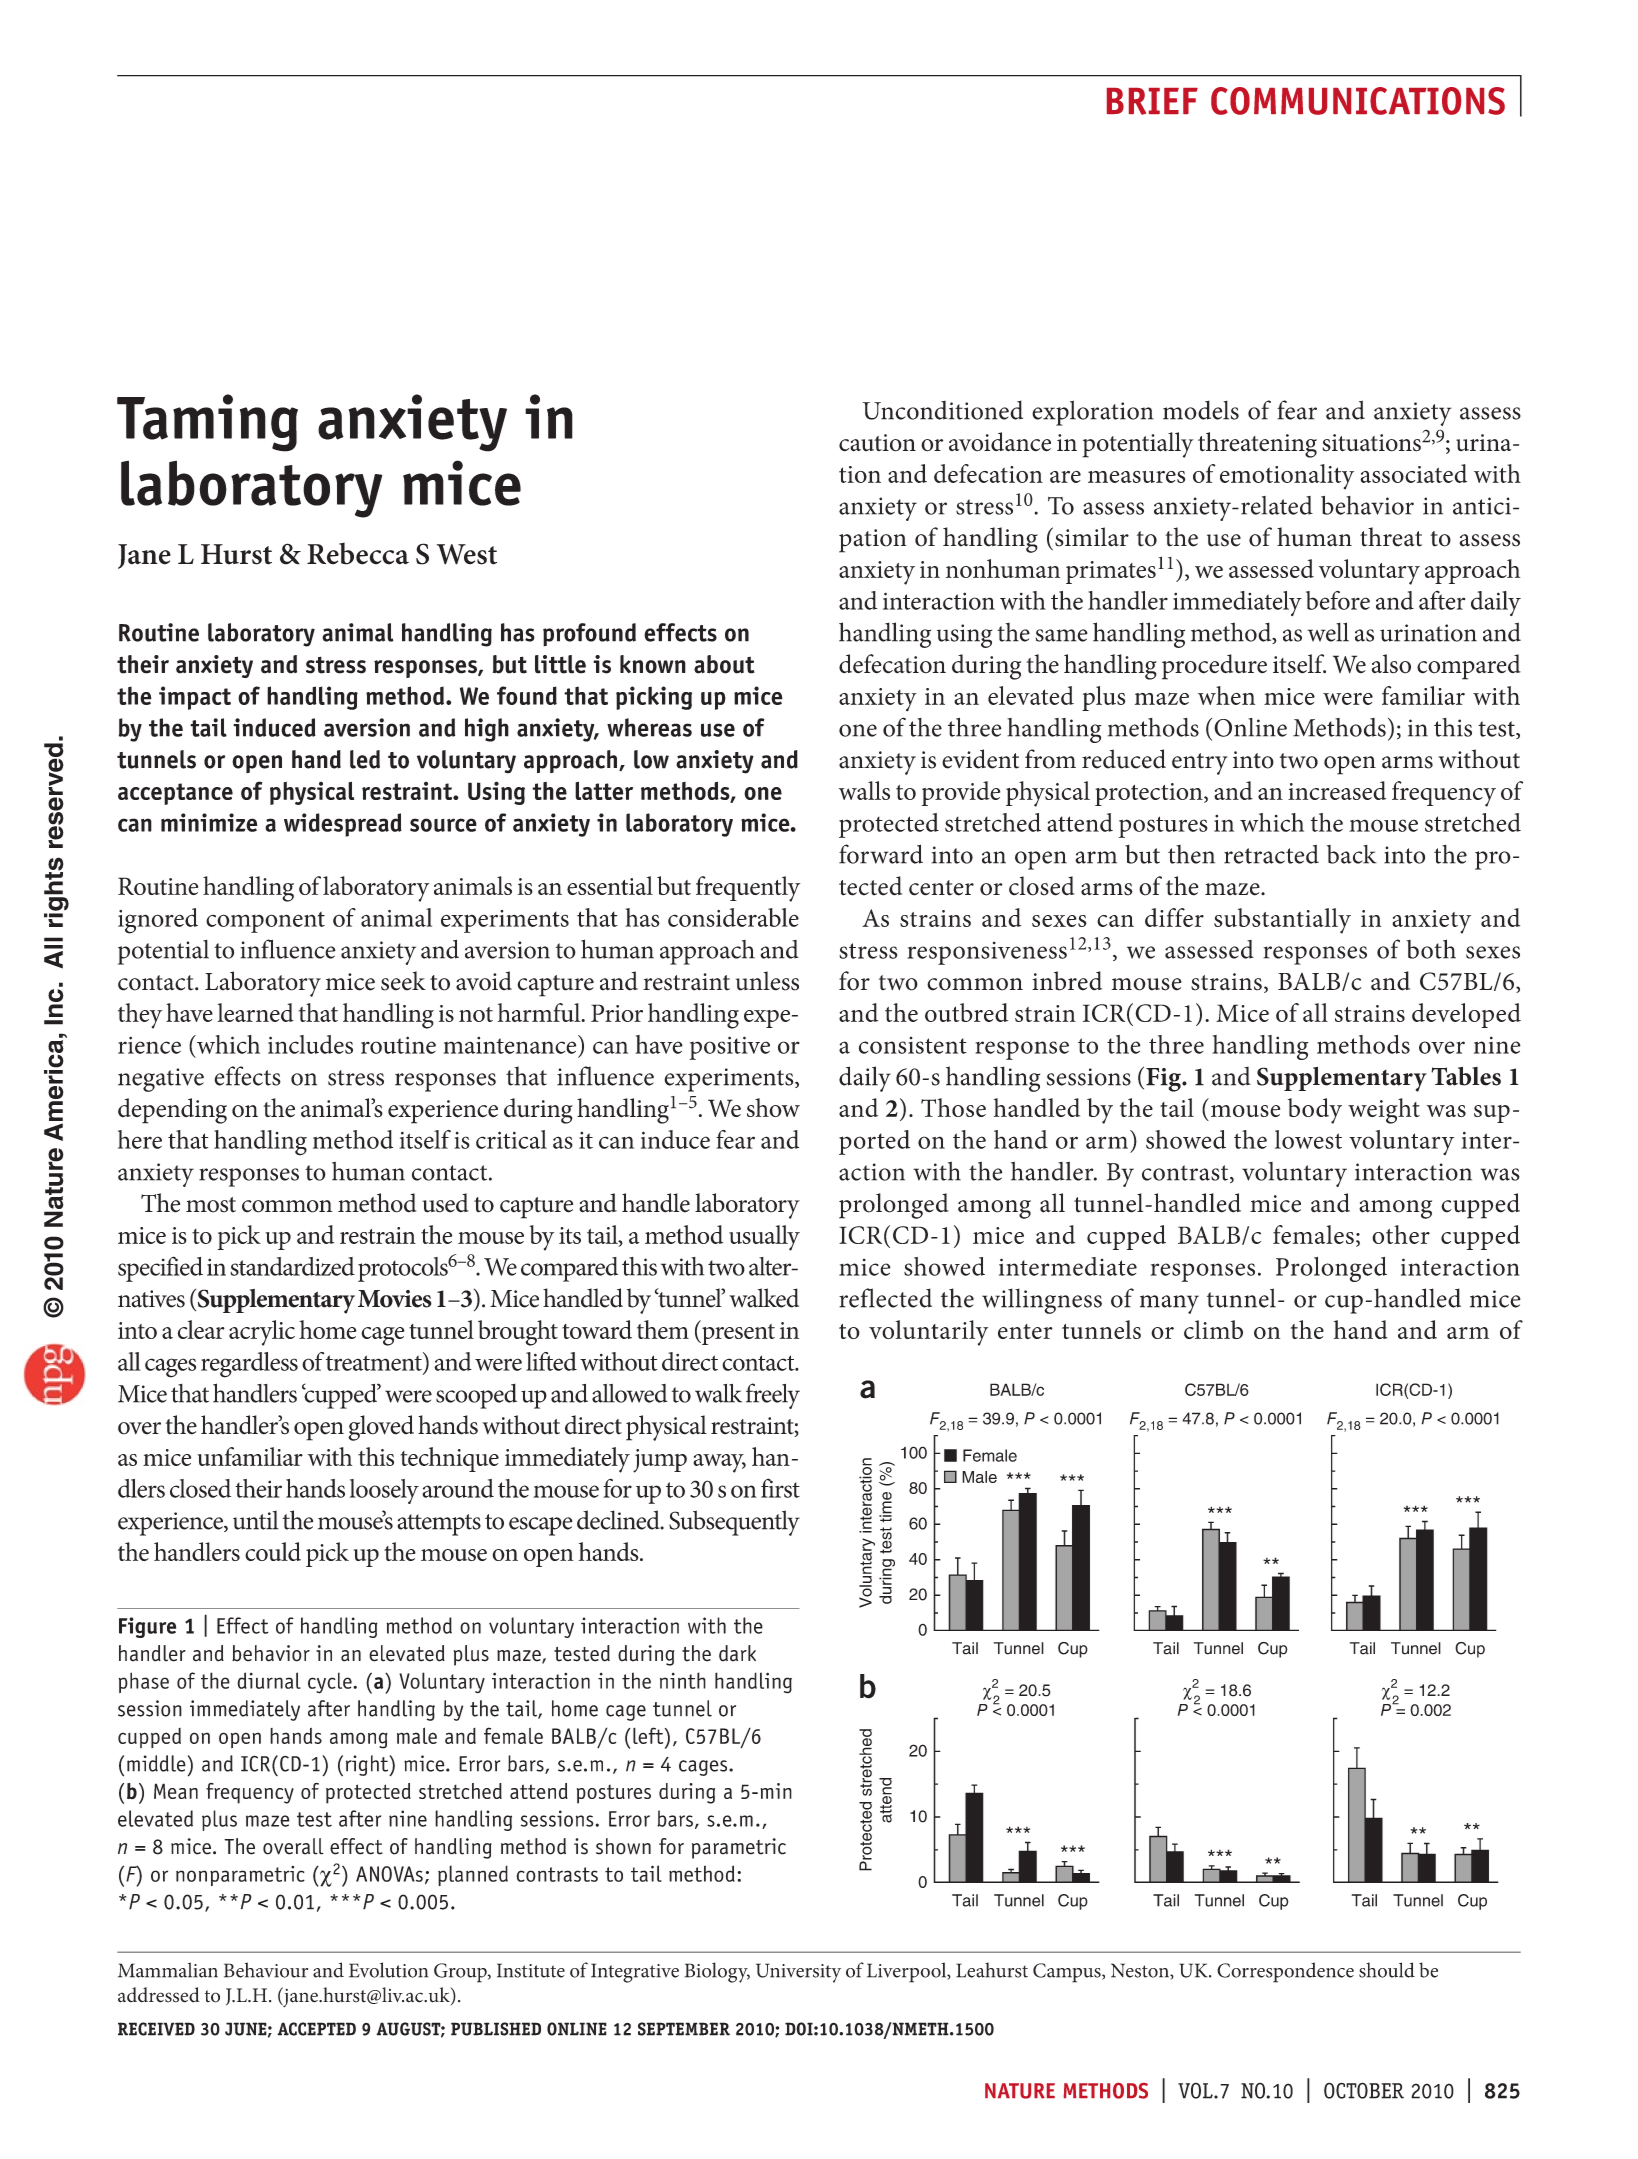 The height and width of the page is (2159, 1638). I want to click on accepted, so click(316, 2029).
